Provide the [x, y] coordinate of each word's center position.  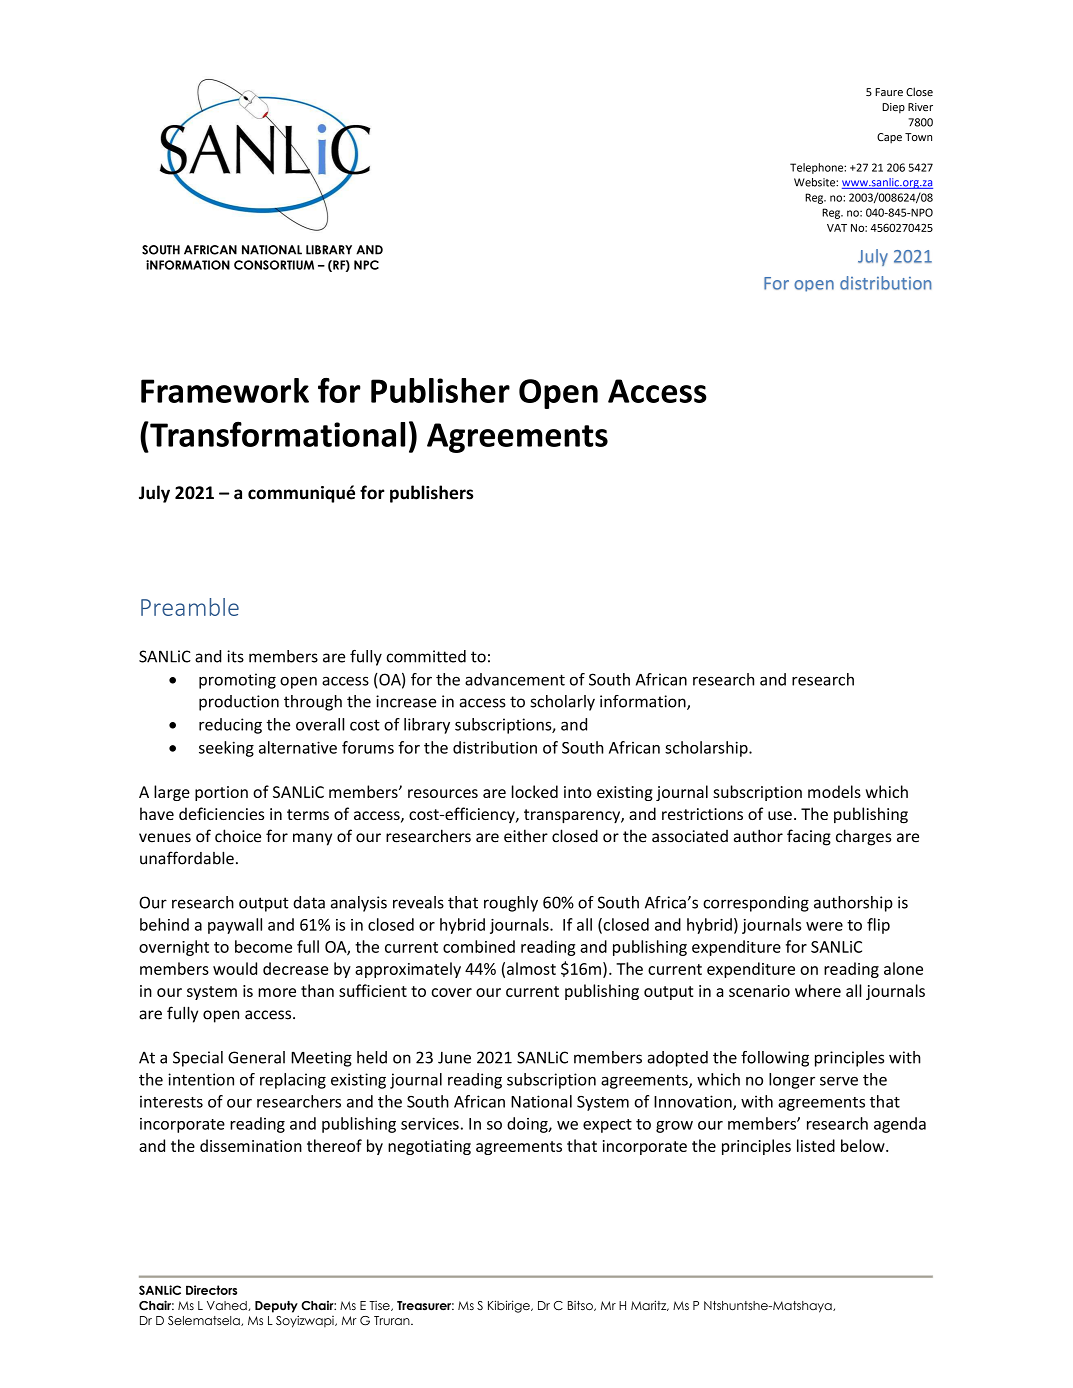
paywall [235, 926]
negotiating [429, 1147]
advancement [515, 679]
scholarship [707, 749]
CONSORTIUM [274, 265]
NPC [366, 265]
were [824, 926]
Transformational [276, 434]
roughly [511, 904]
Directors [211, 1290]
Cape [889, 138]
